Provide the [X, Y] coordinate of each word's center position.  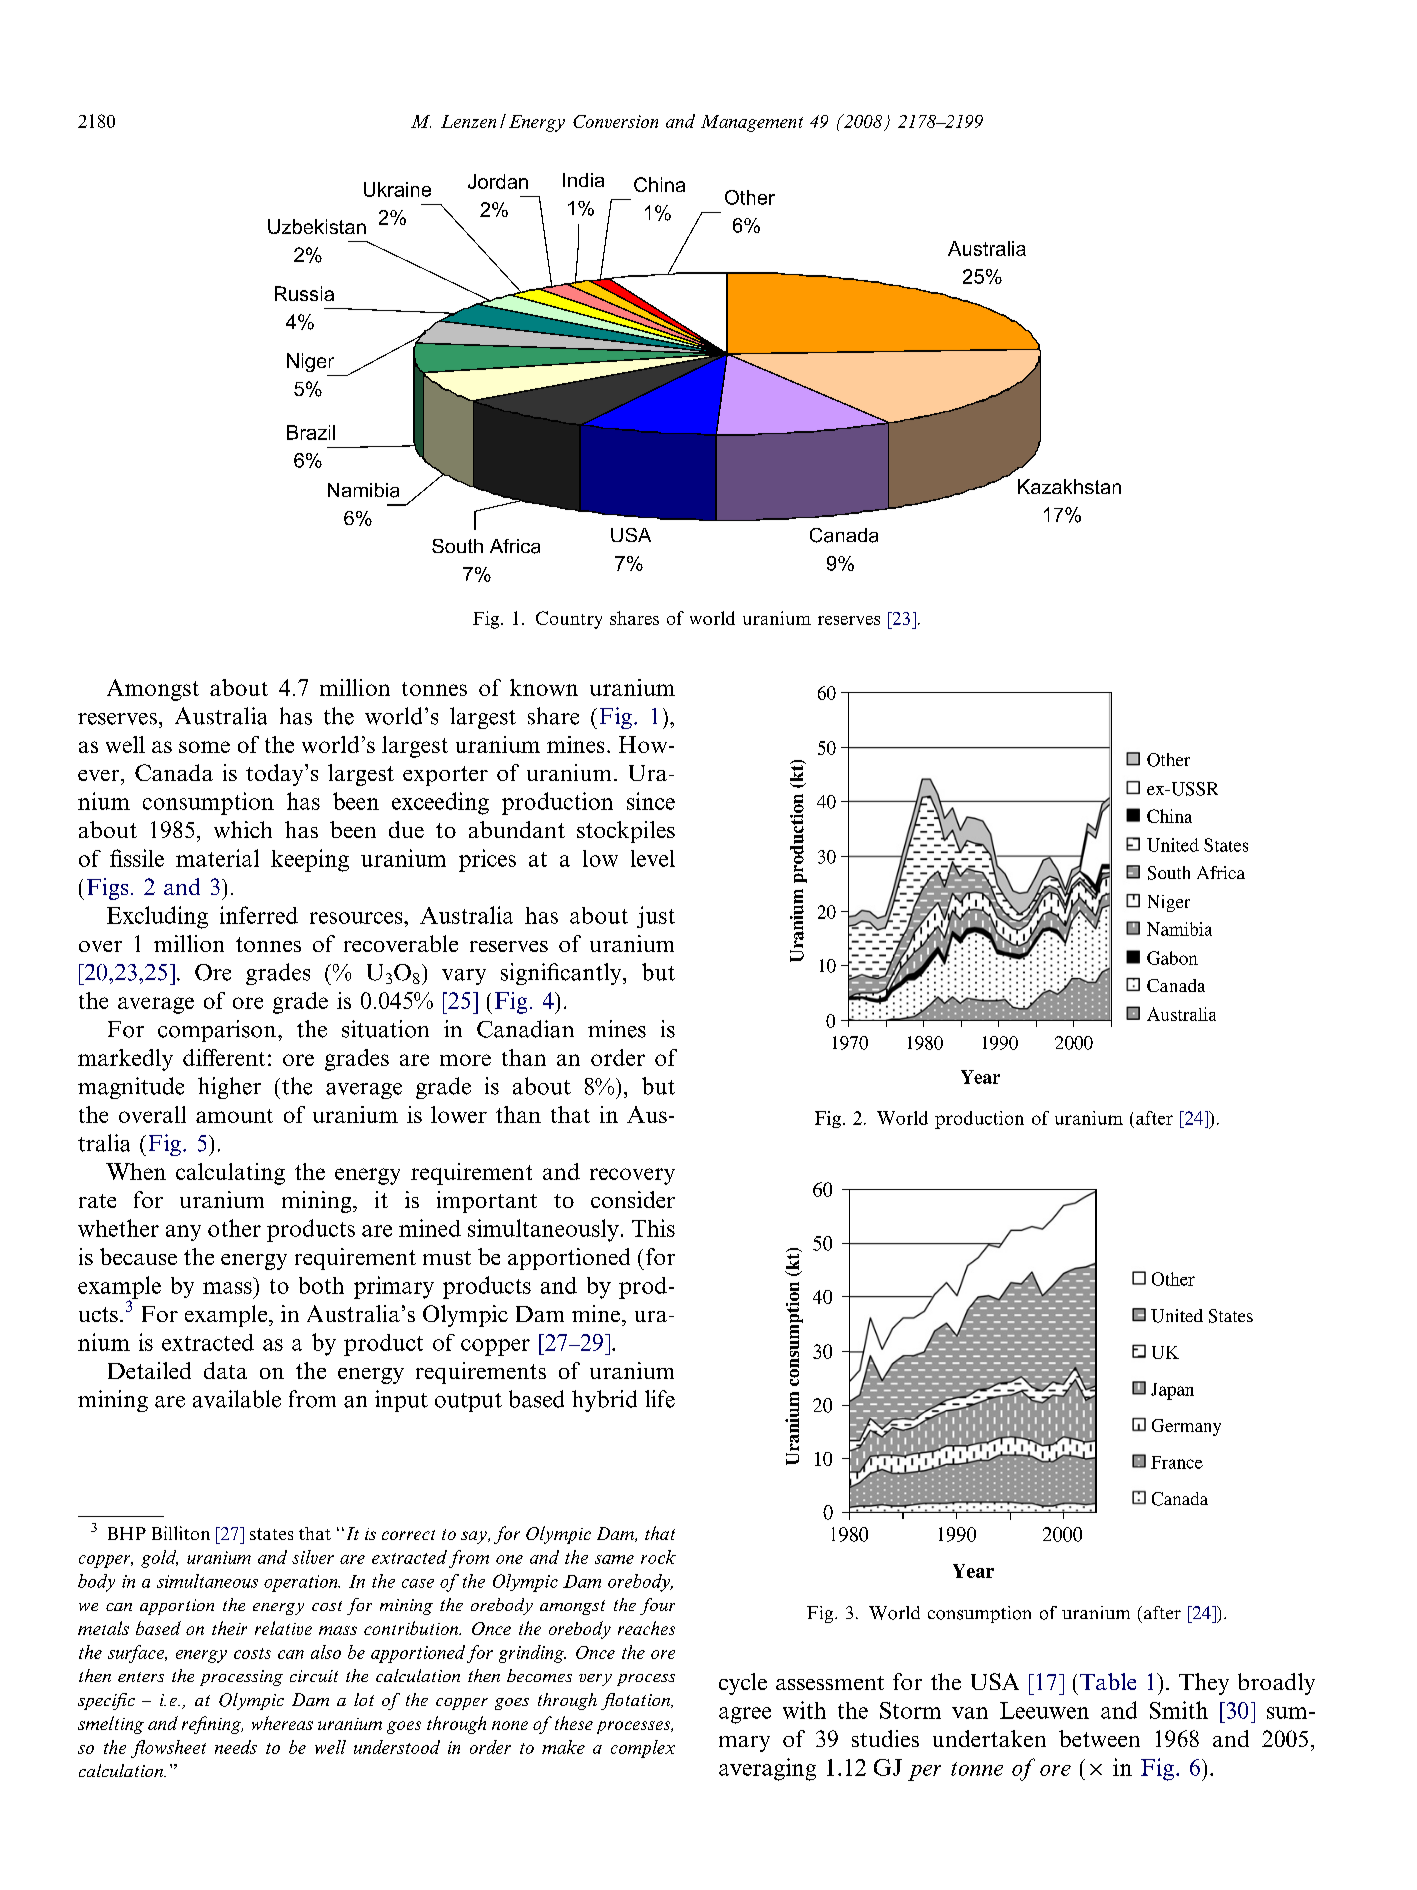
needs [236, 1747]
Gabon [1172, 958]
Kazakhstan [1069, 486]
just [656, 917]
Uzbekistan [317, 226]
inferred [259, 915]
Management [752, 123]
